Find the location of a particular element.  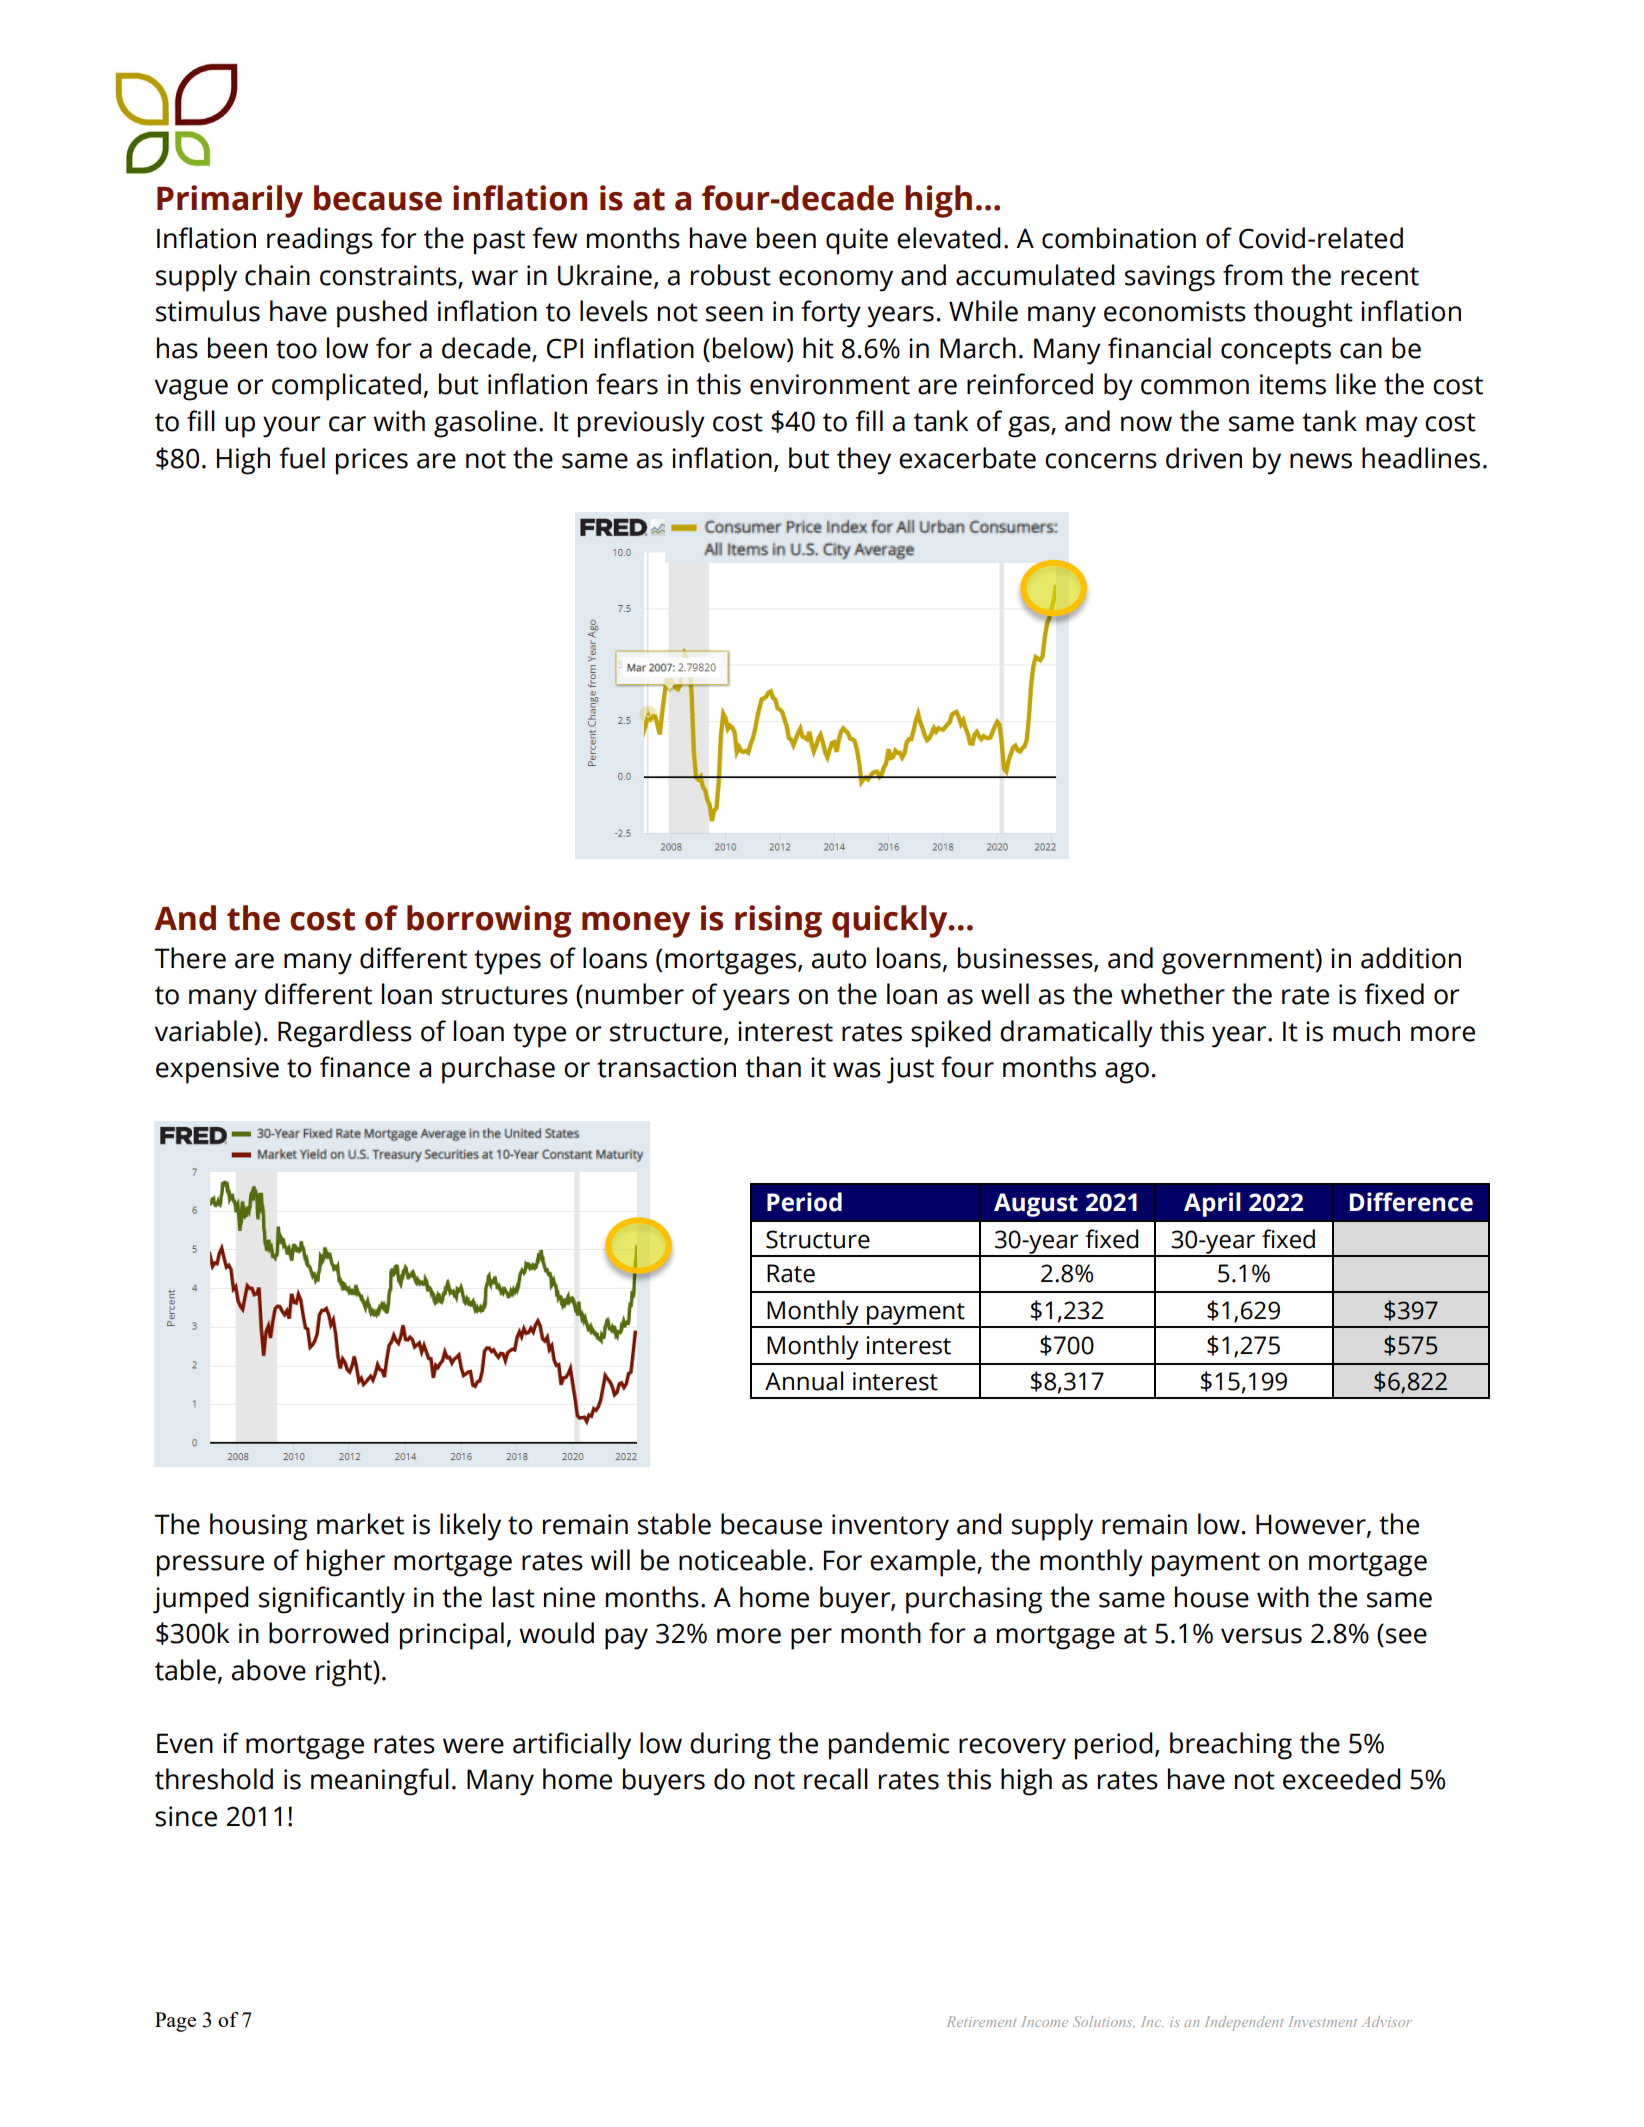

readings is located at coordinates (320, 241).
